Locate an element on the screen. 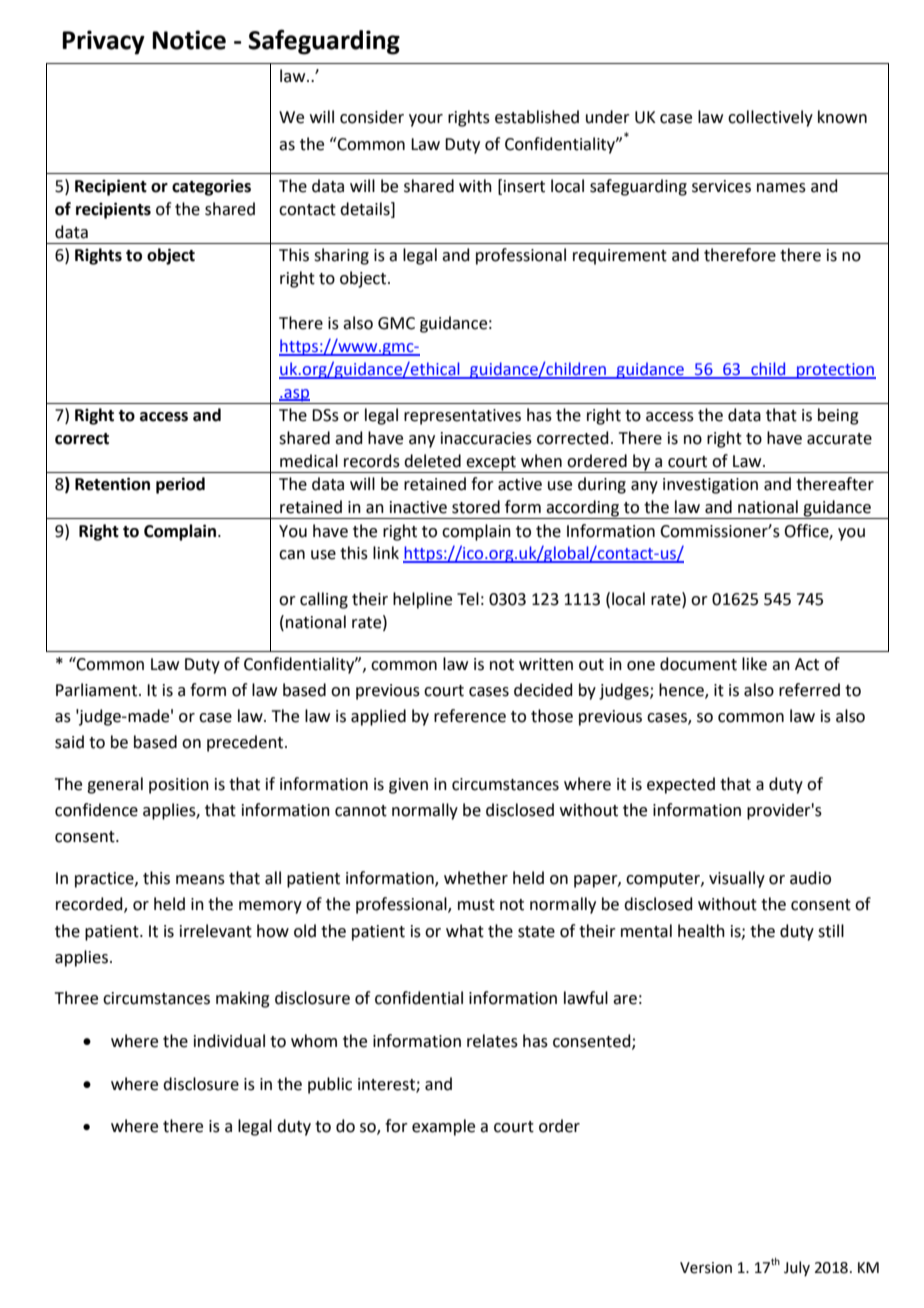 The image size is (924, 1308). your is located at coordinates (426, 120).
